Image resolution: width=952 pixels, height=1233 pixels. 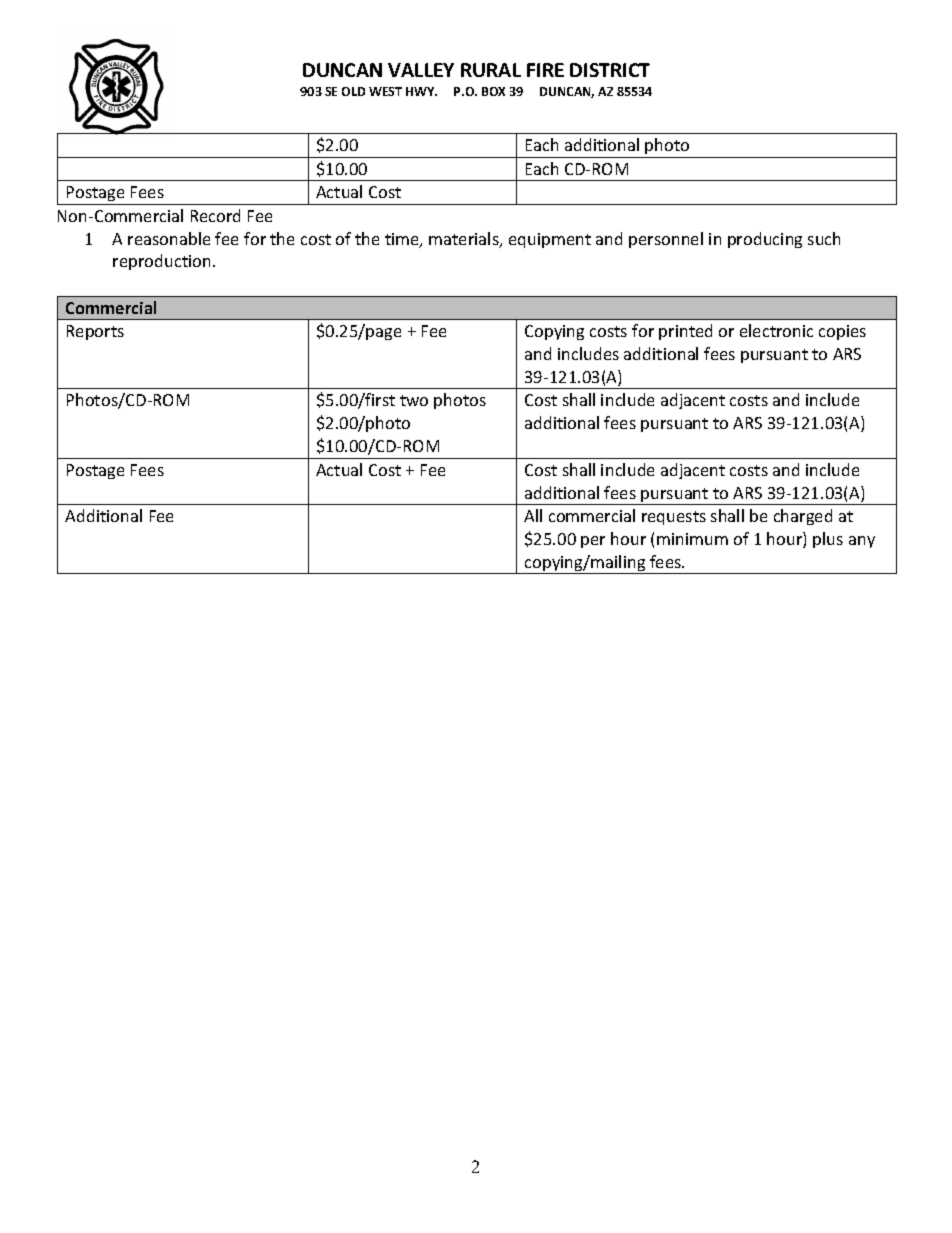 What do you see at coordinates (493, 91) in the screenshot?
I see `BOX` at bounding box center [493, 91].
